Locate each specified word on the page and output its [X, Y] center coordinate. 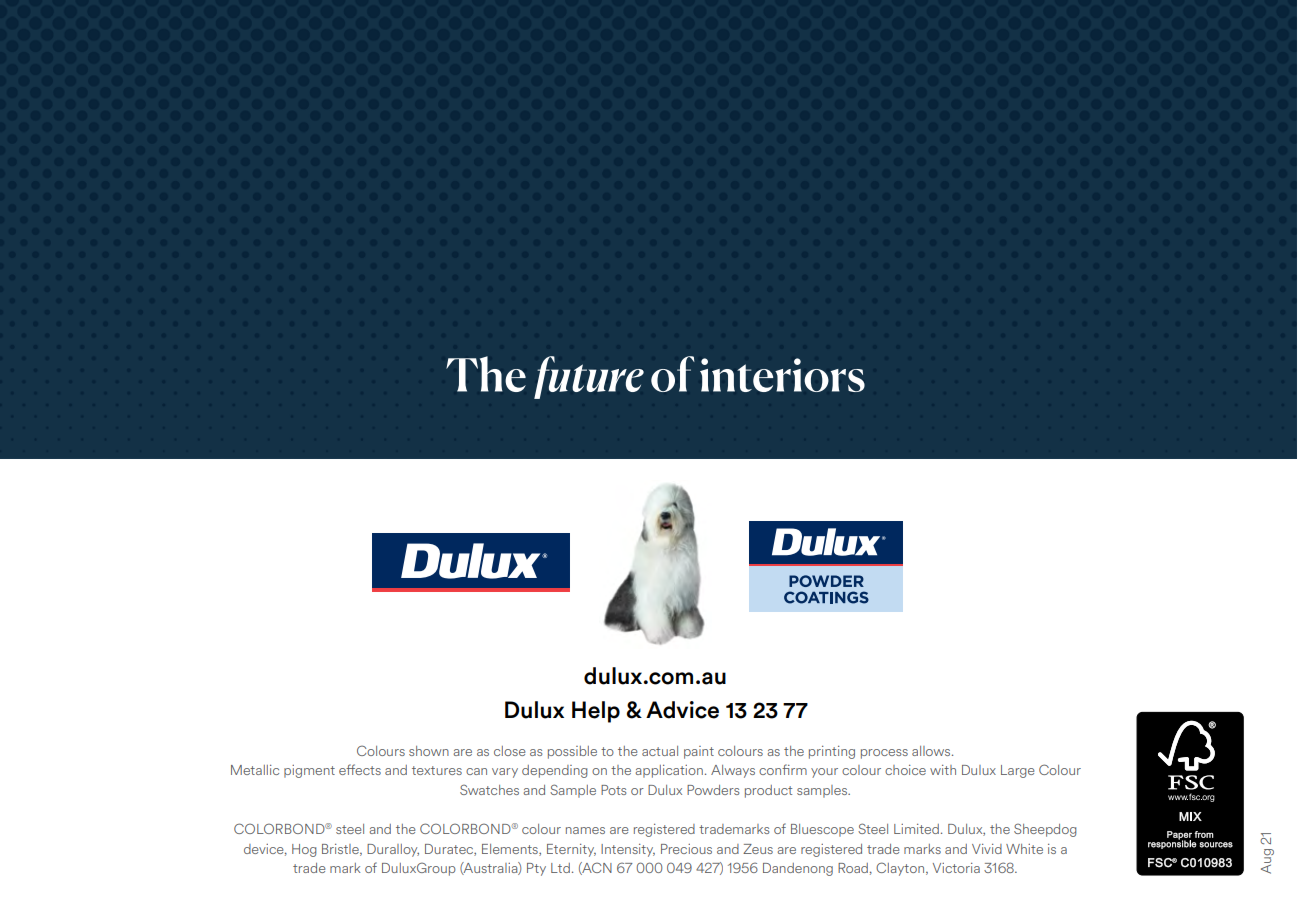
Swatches [489, 789]
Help [596, 712]
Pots [613, 790]
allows [932, 751]
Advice [682, 710]
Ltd [560, 868]
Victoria [956, 868]
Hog [304, 850]
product [768, 791]
